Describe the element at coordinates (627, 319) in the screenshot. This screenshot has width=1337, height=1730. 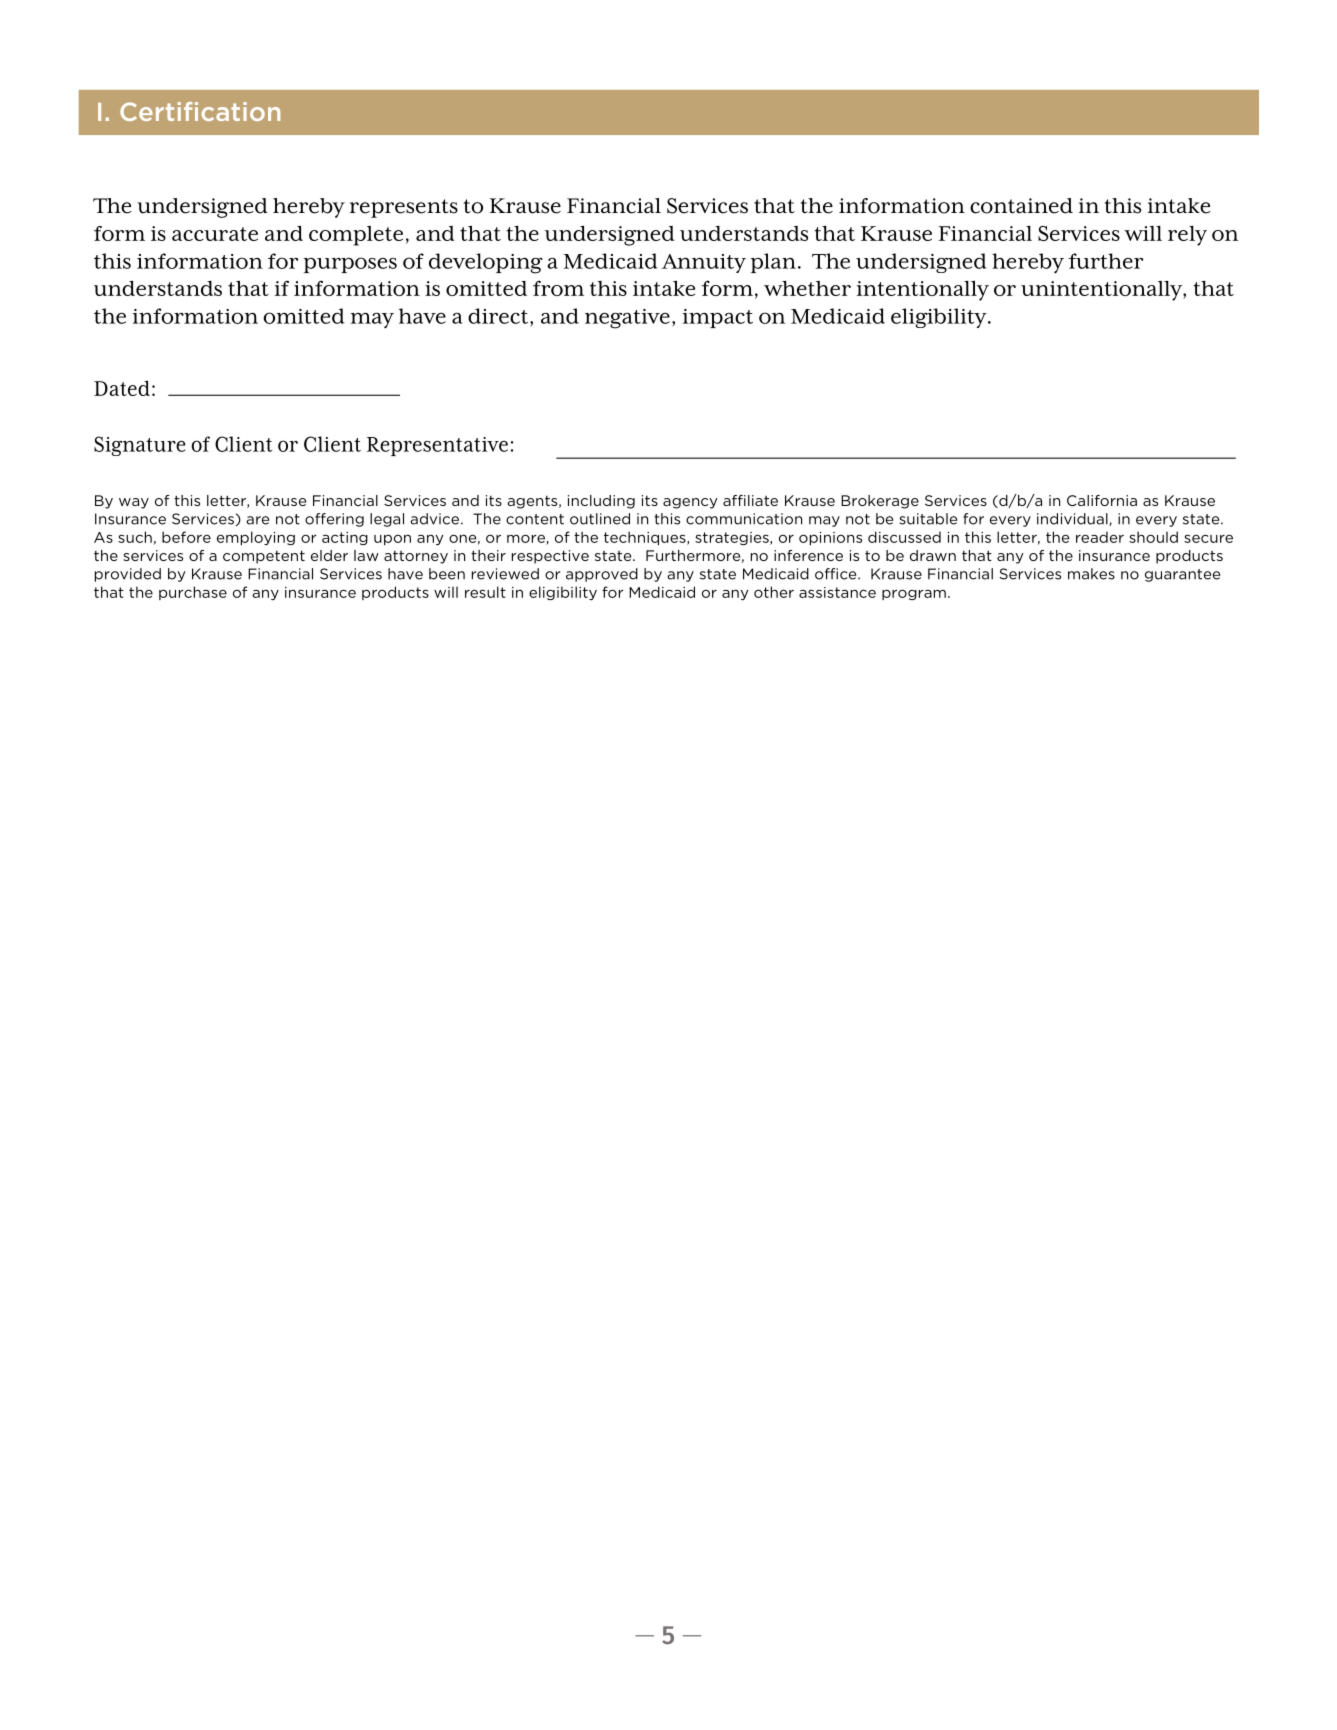
I see `negative` at that location.
